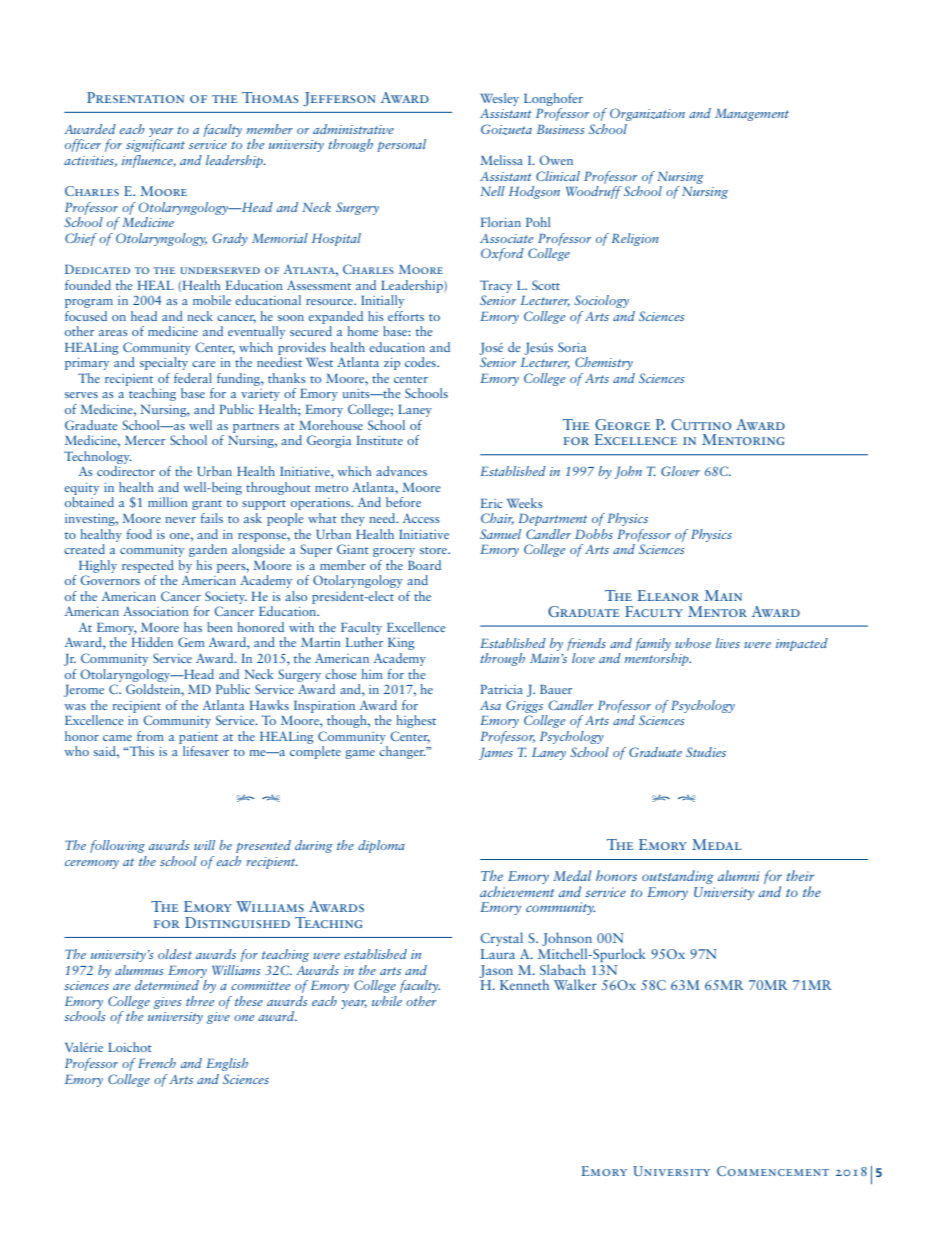  I want to click on significant, so click(155, 145).
